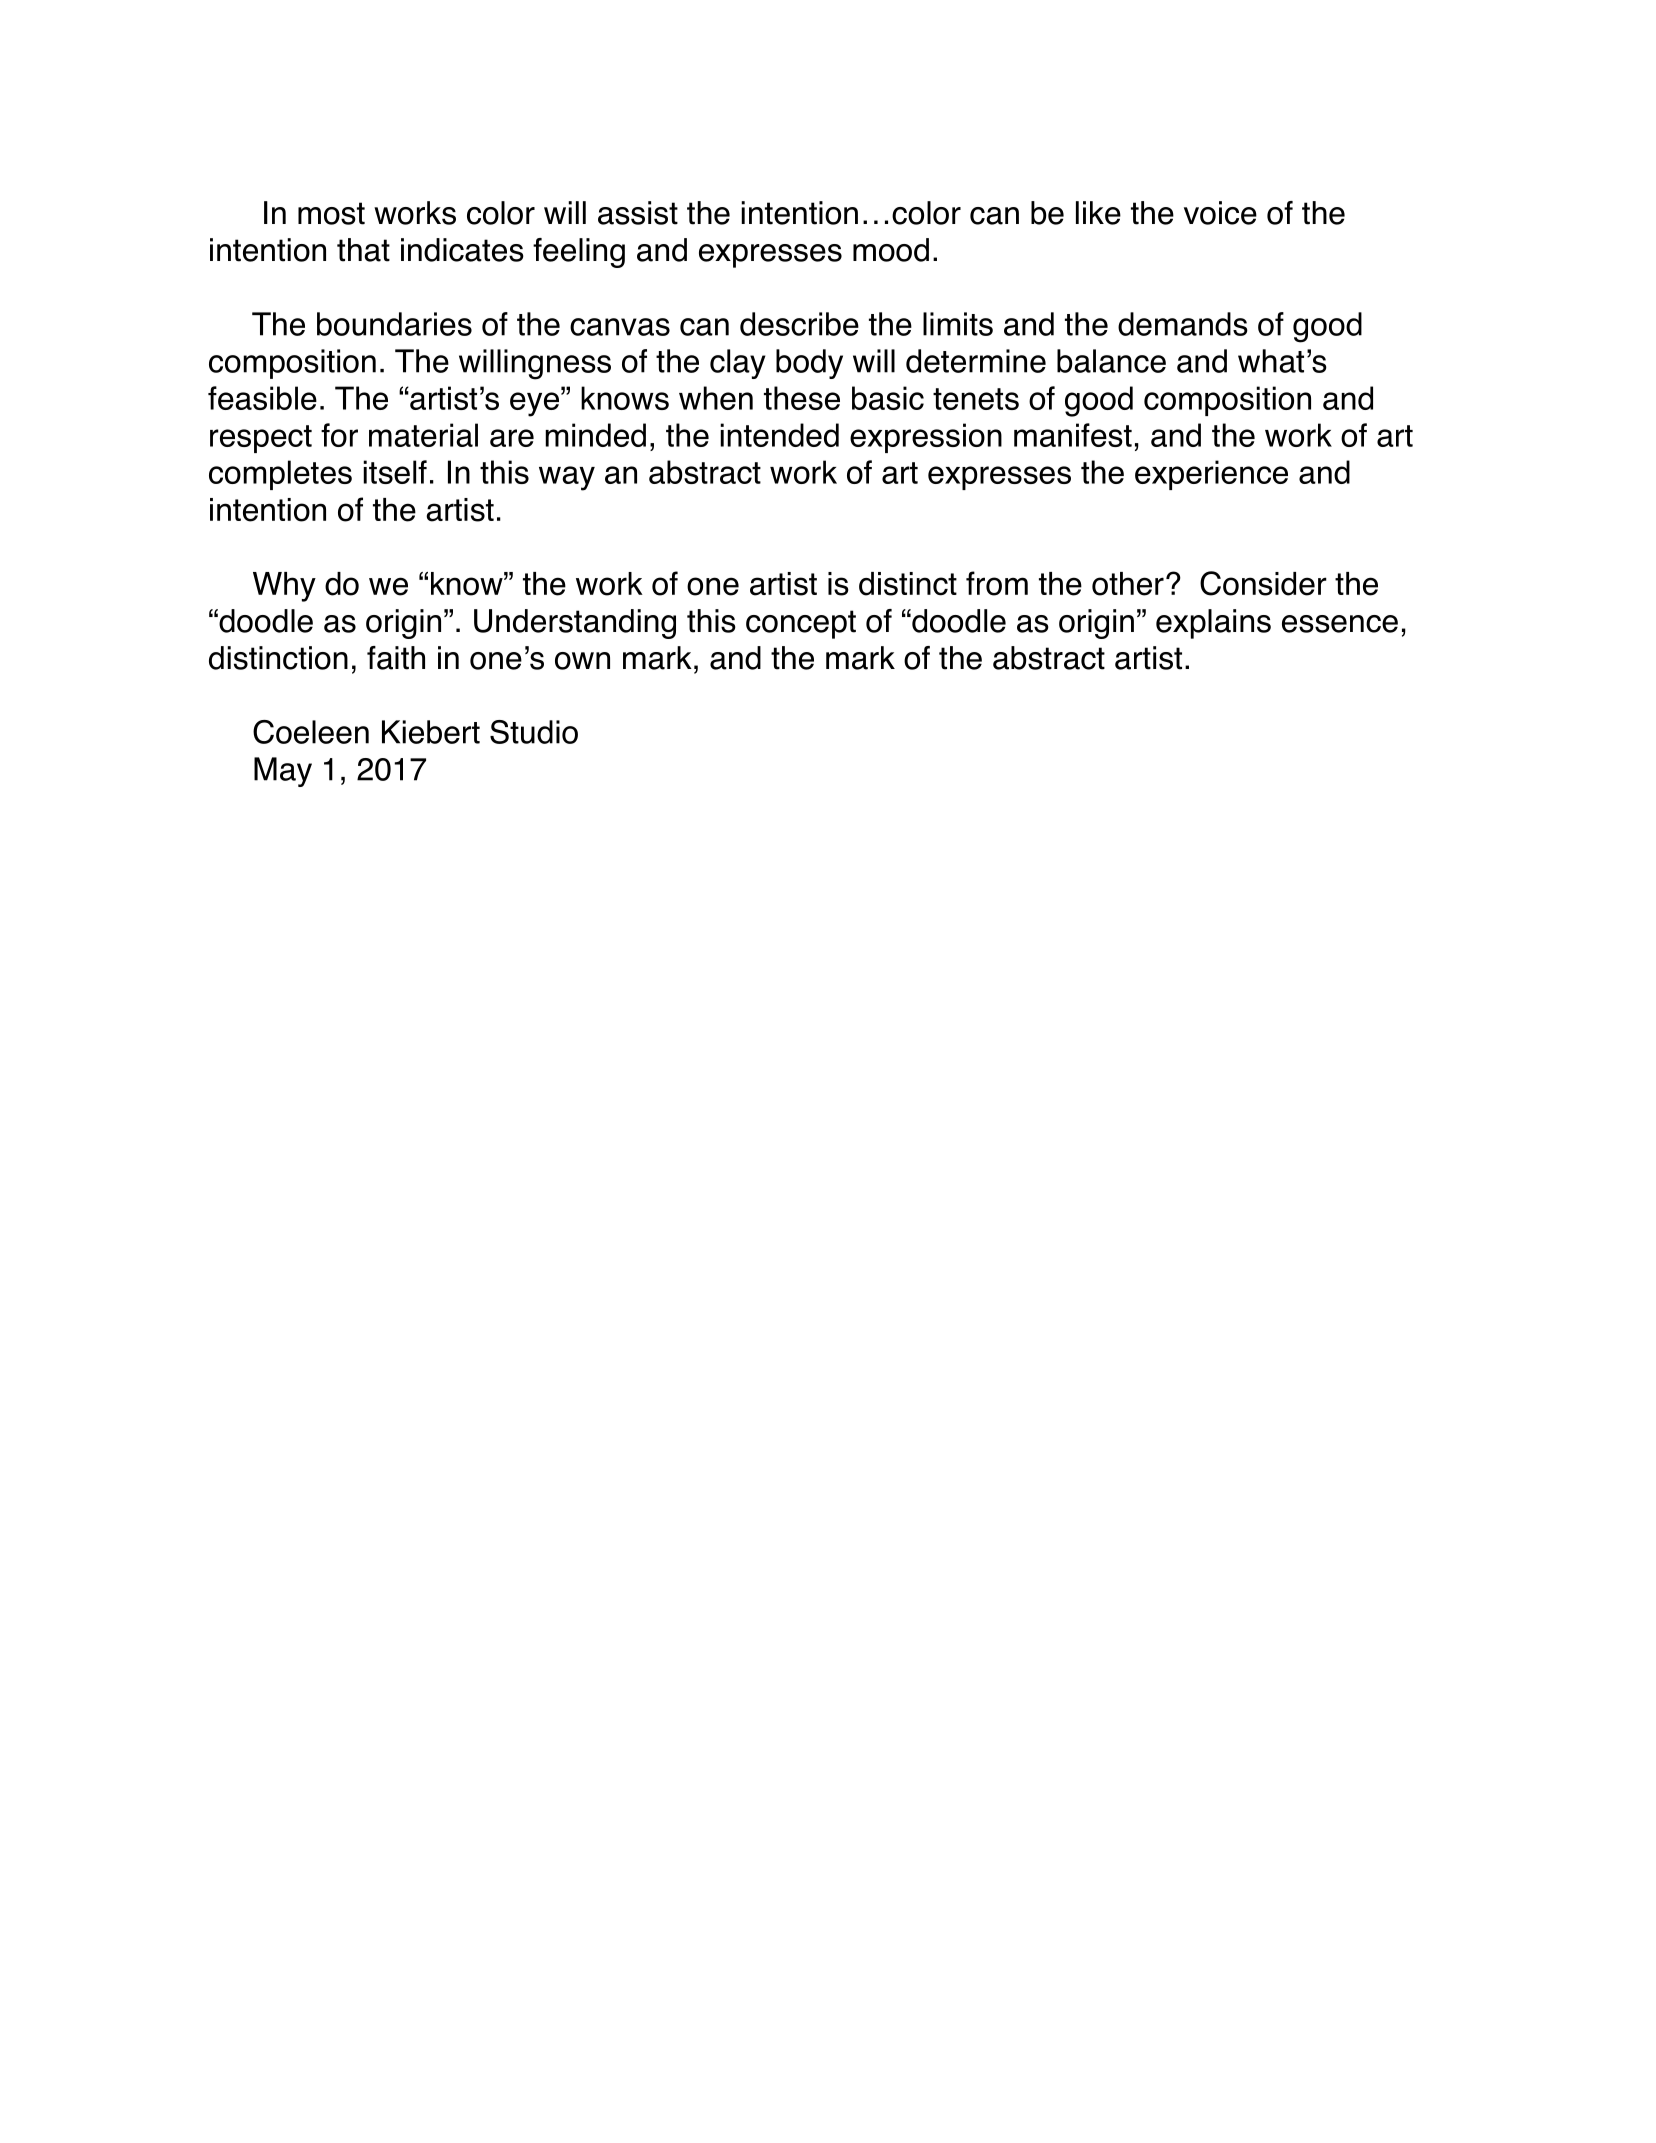  I want to click on Consider, so click(1263, 583).
